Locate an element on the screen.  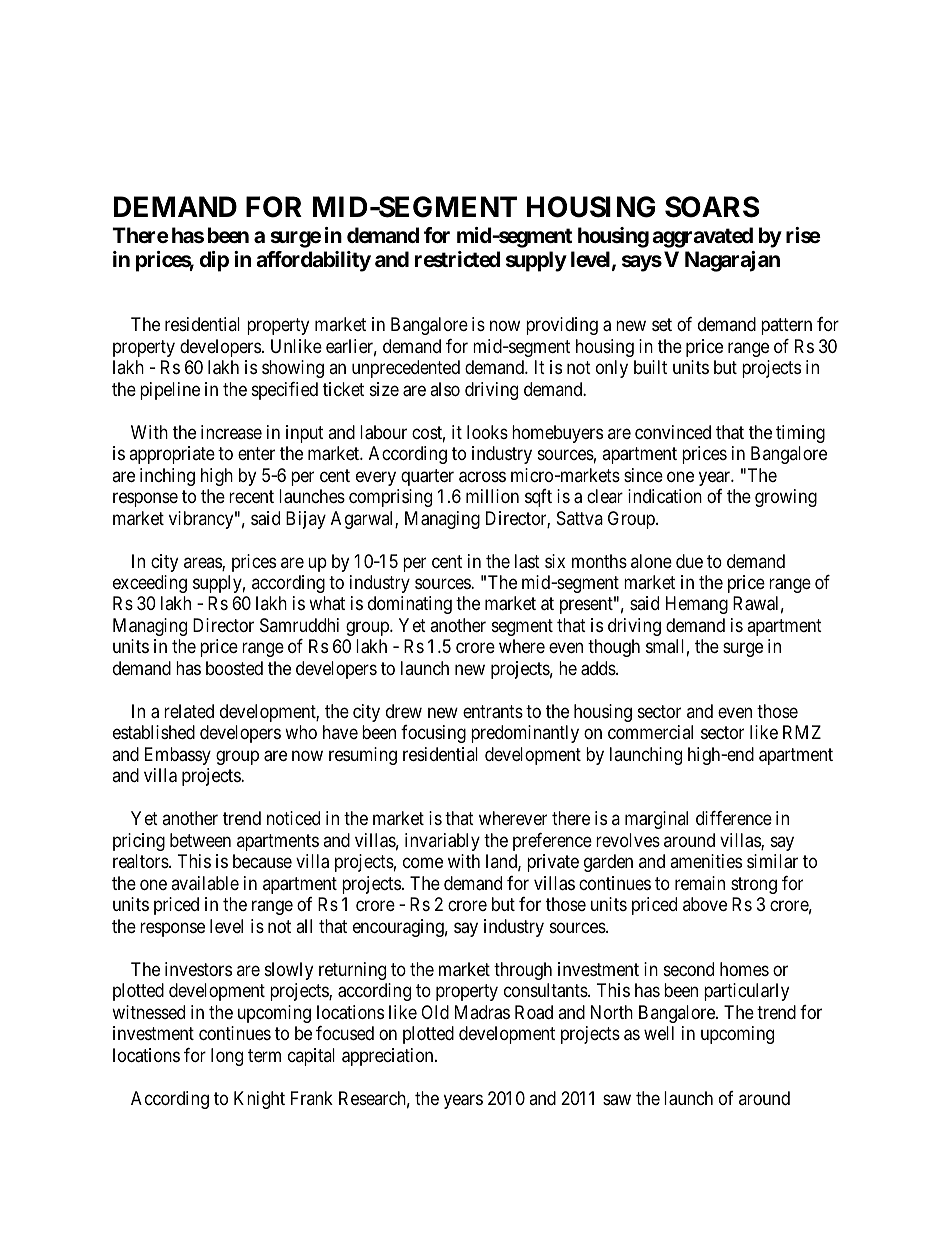
long is located at coordinates (227, 1057).
